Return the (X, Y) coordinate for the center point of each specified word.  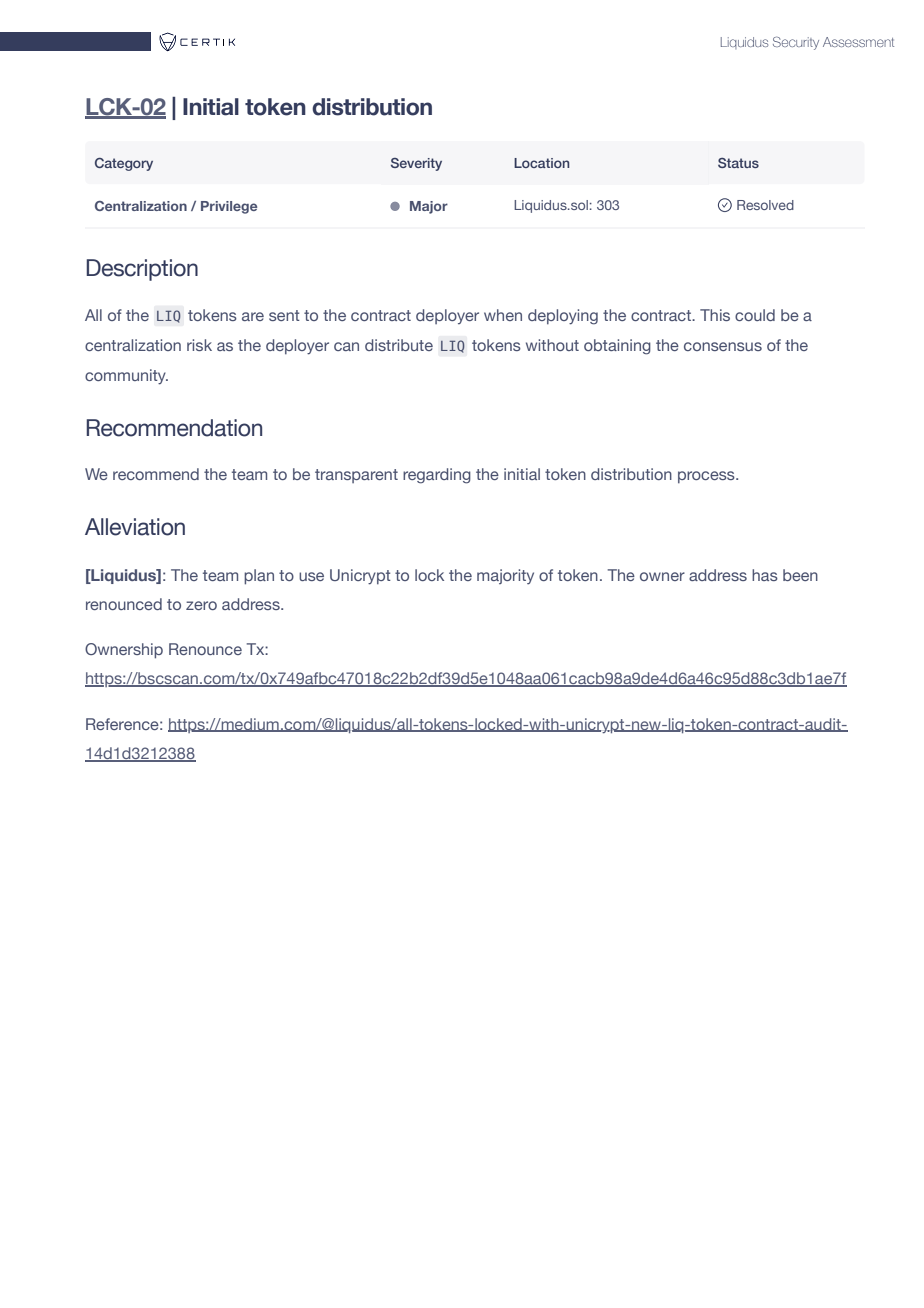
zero (201, 605)
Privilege (229, 207)
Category (124, 164)
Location (541, 163)
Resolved (765, 205)
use (311, 576)
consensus (723, 346)
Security (796, 43)
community (126, 377)
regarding (437, 476)
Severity (416, 164)
